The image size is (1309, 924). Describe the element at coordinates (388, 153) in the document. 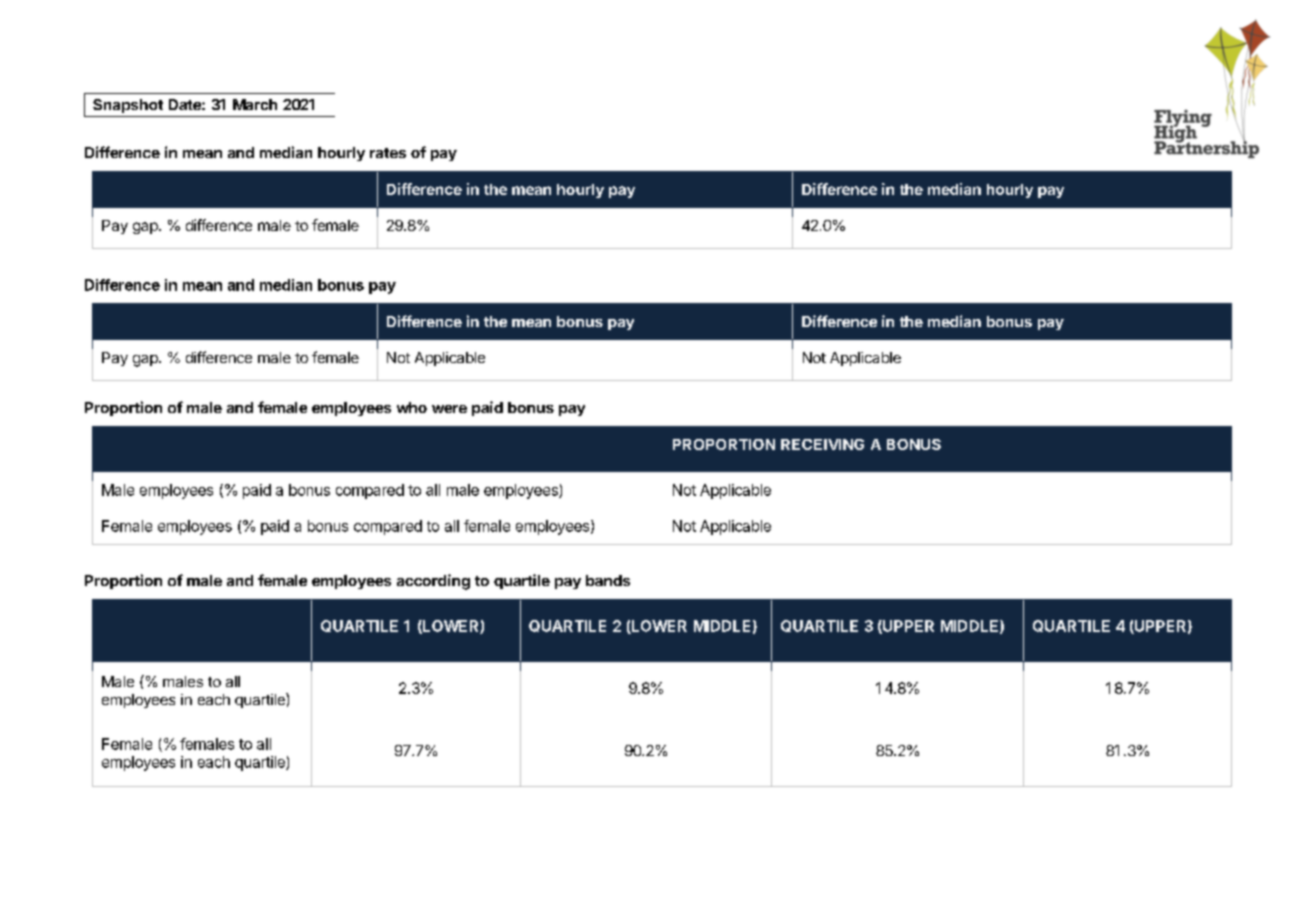

I see `rates` at that location.
